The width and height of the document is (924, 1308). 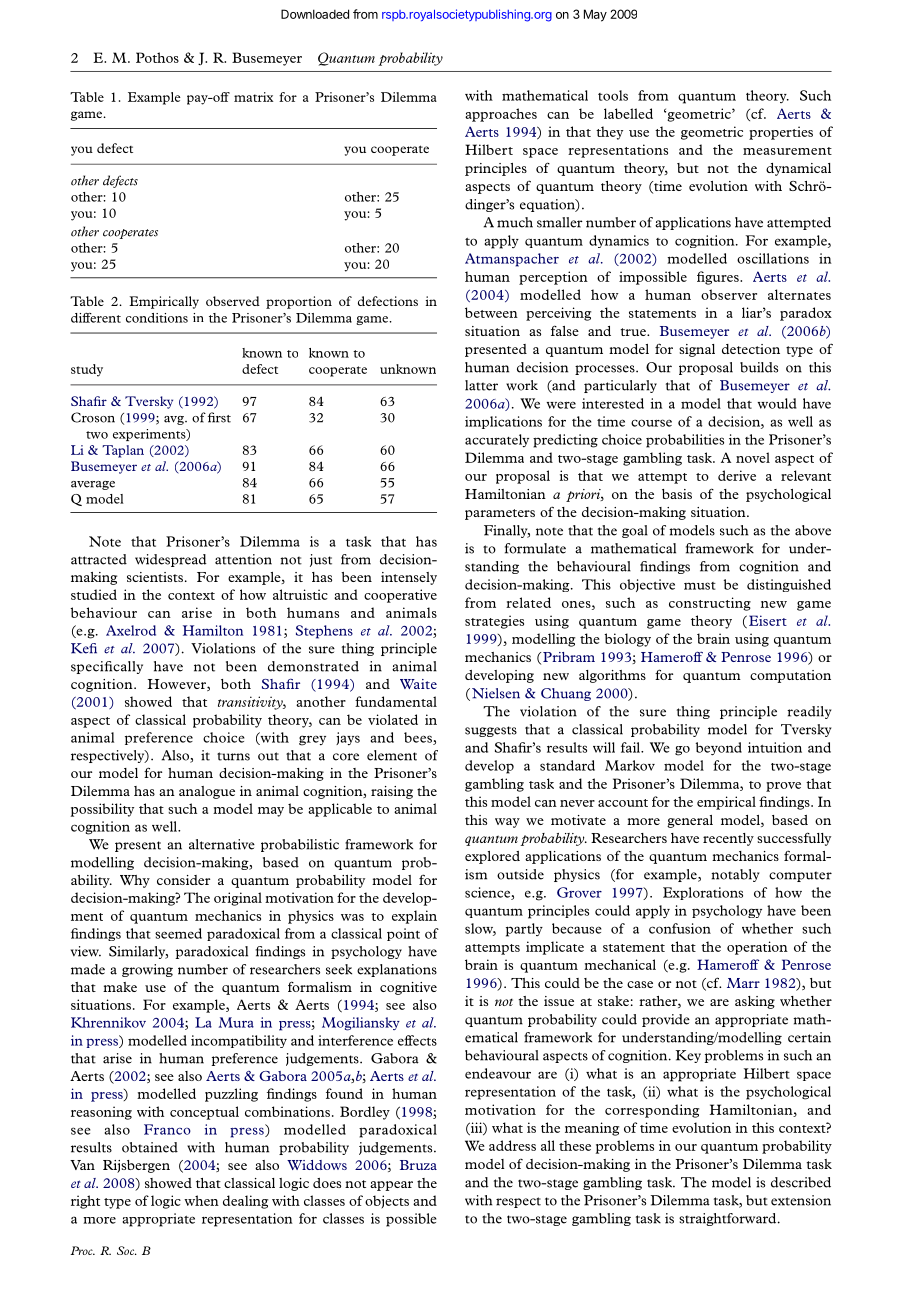 I want to click on constructing, so click(x=710, y=604).
